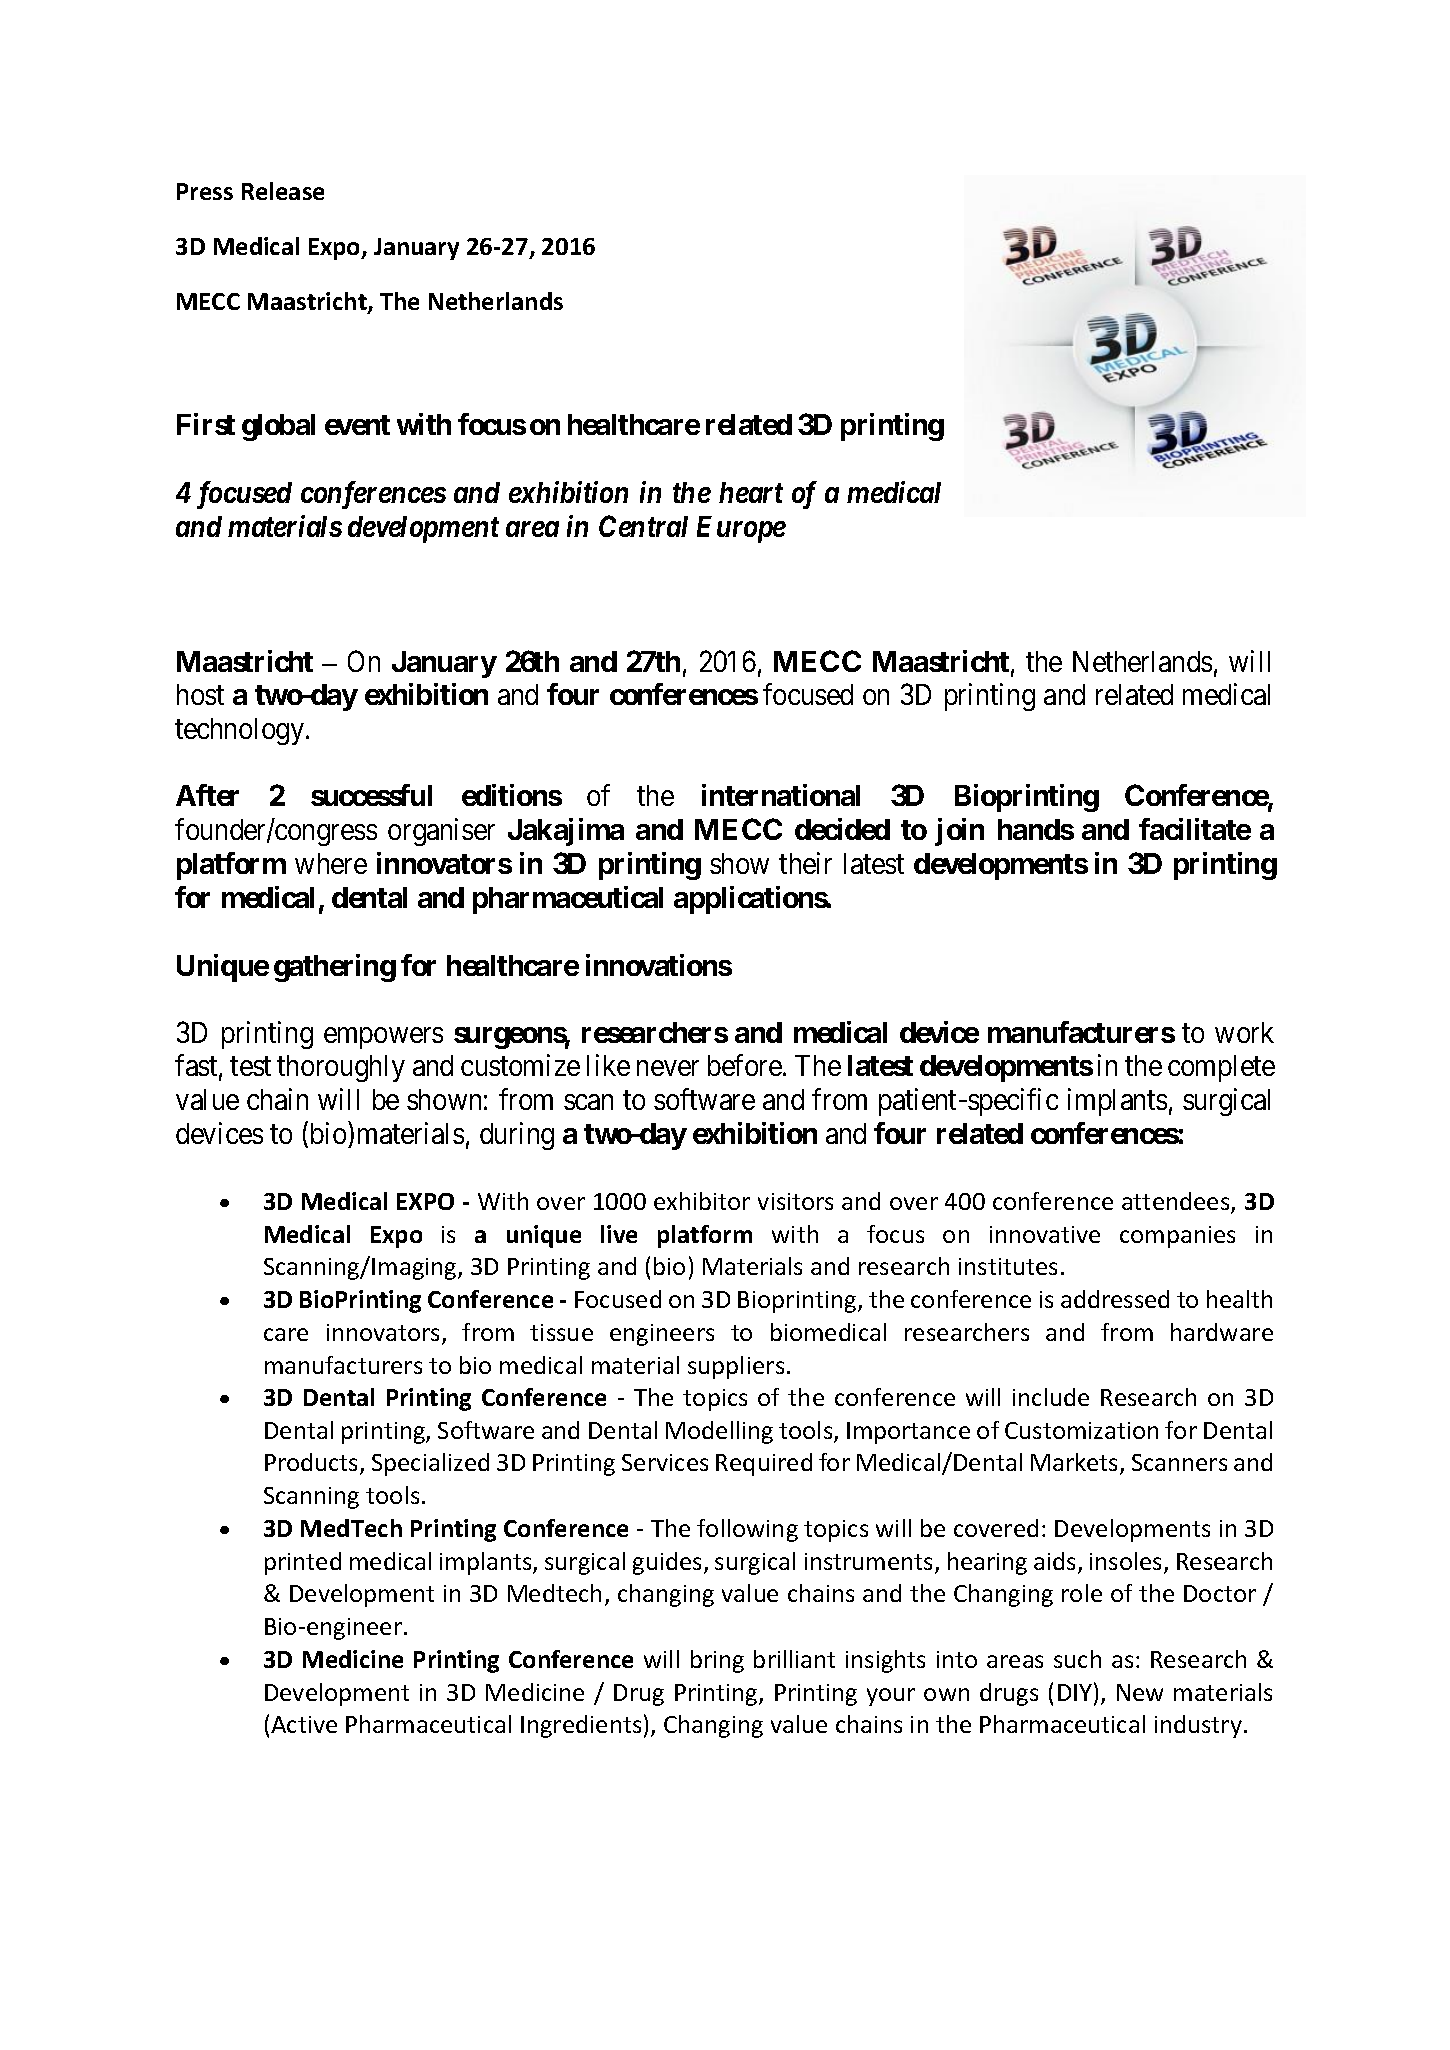 Image resolution: width=1450 pixels, height=2050 pixels. Describe the element at coordinates (751, 492) in the screenshot. I see `heart` at that location.
